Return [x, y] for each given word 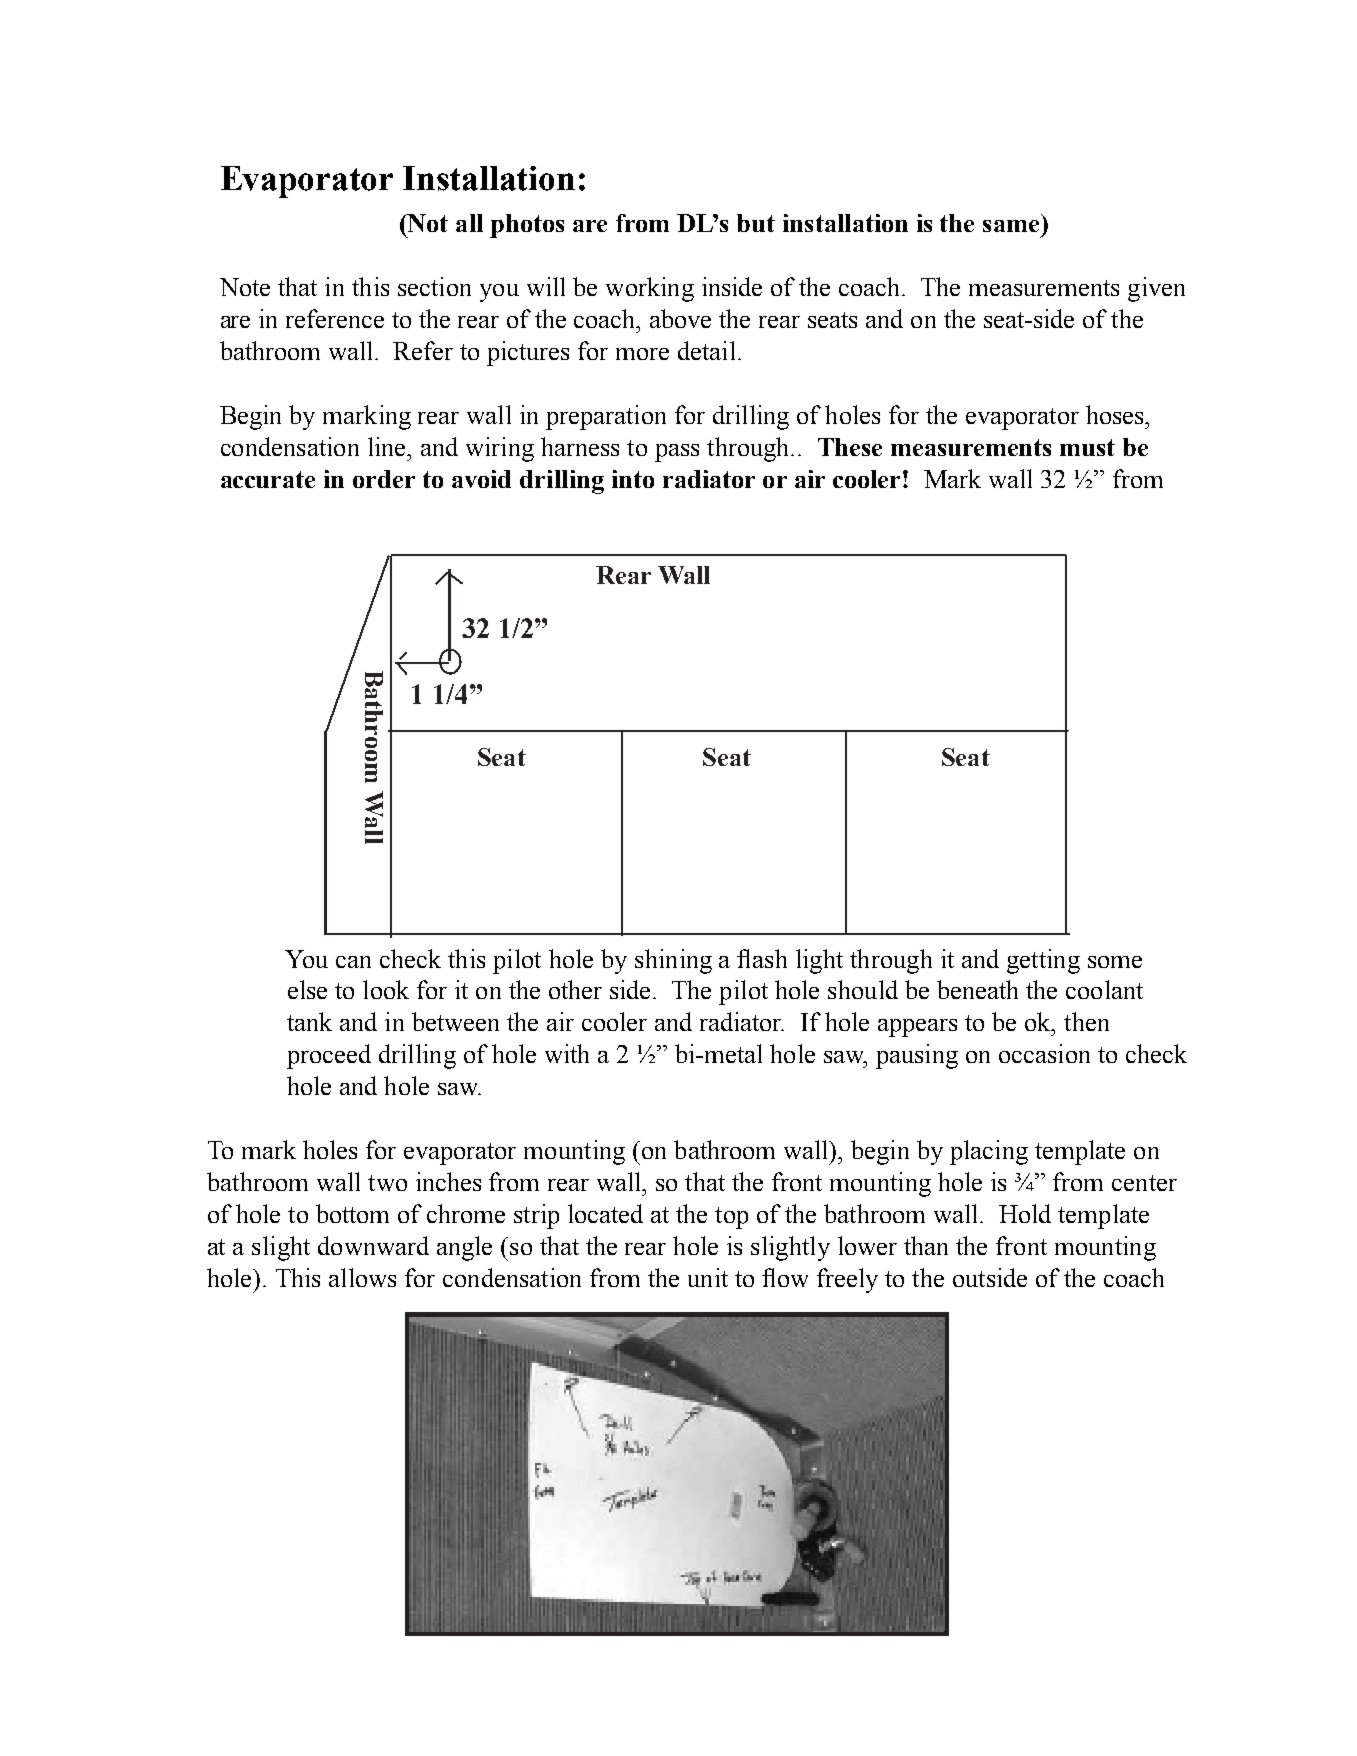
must [1087, 447]
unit [708, 1277]
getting [1043, 961]
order [384, 479]
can [353, 962]
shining [673, 961]
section [434, 286]
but [756, 223]
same [1011, 226]
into [633, 479]
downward [373, 1245]
